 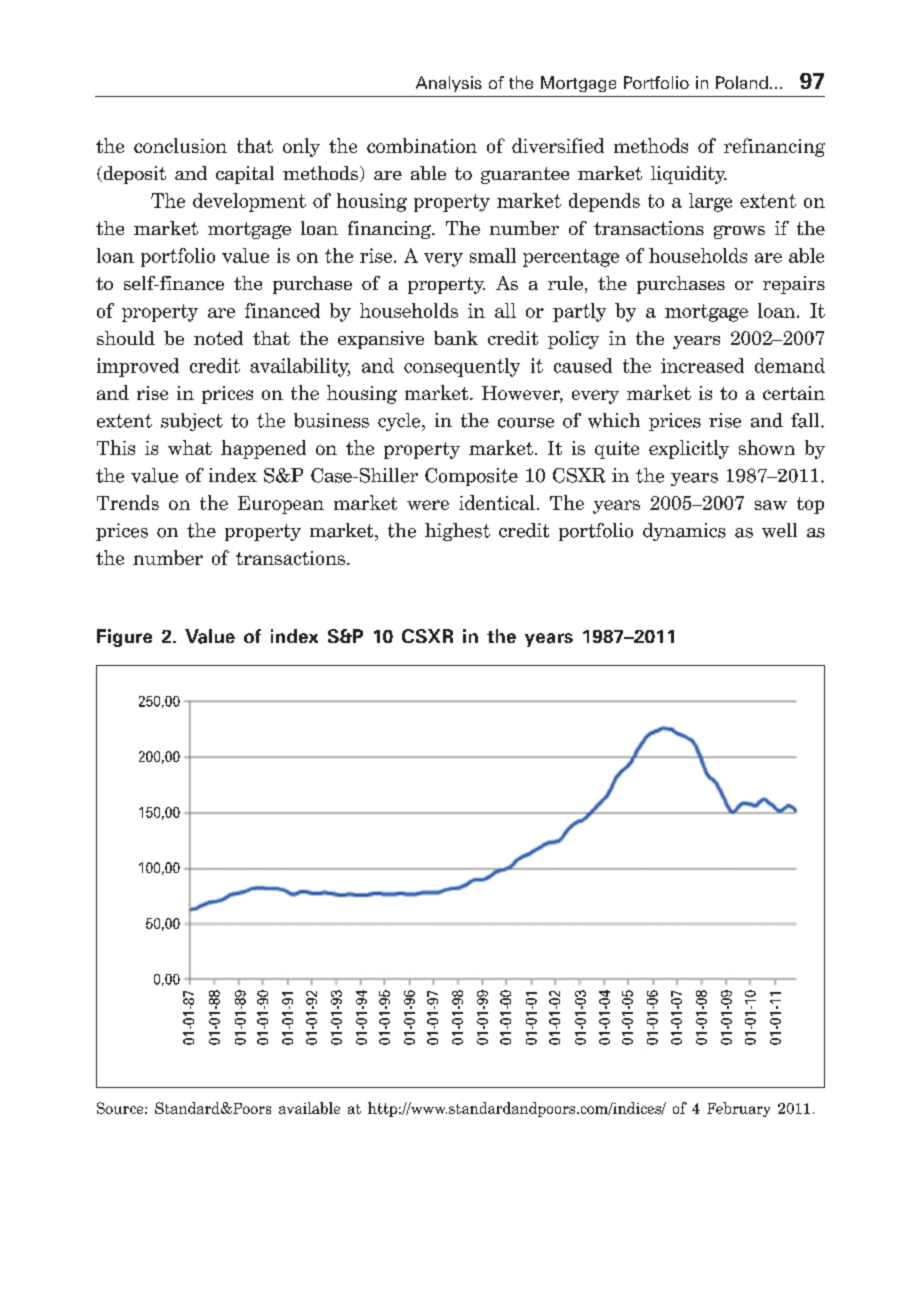 What do you see at coordinates (742, 82) in the screenshot?
I see `Poland` at bounding box center [742, 82].
